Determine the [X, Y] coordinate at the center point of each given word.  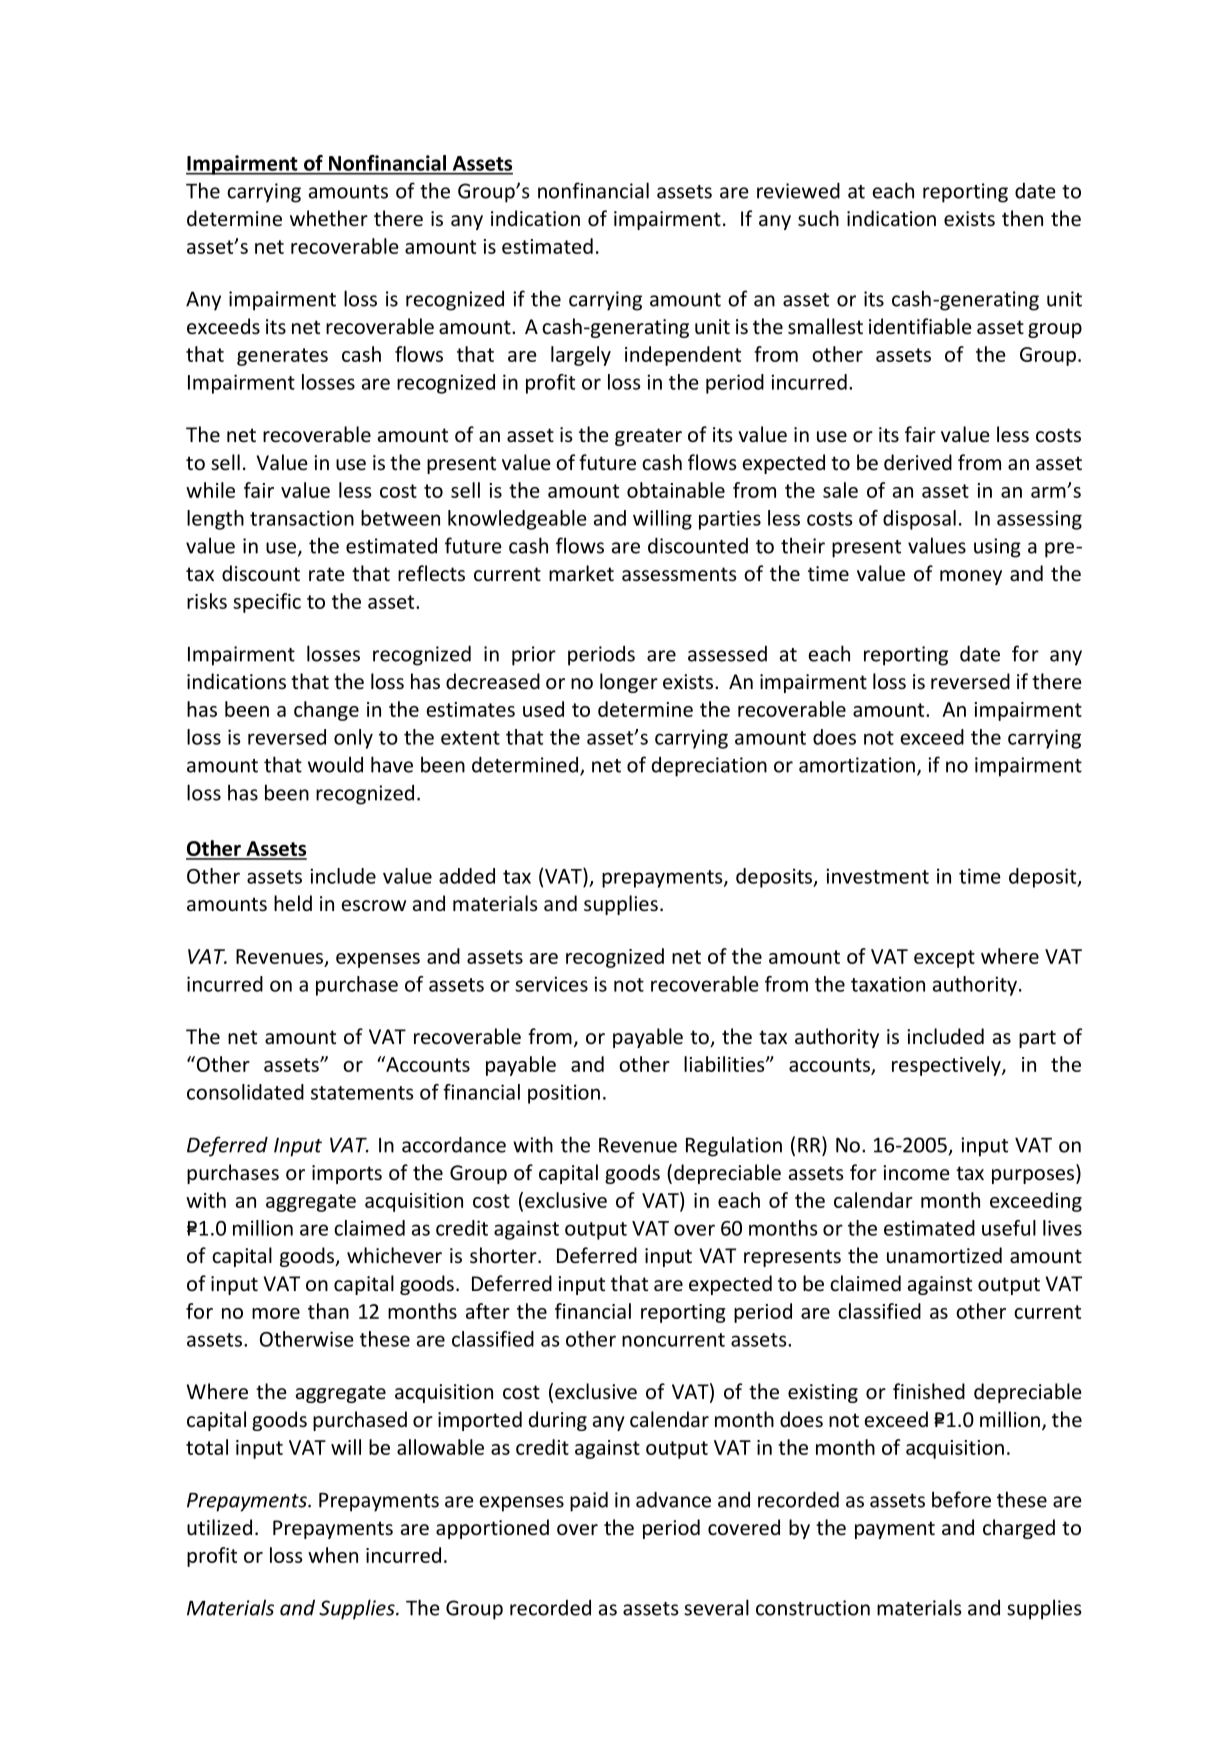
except [944, 959]
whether [329, 218]
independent [683, 356]
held [293, 903]
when [333, 1555]
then [1022, 218]
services [551, 984]
